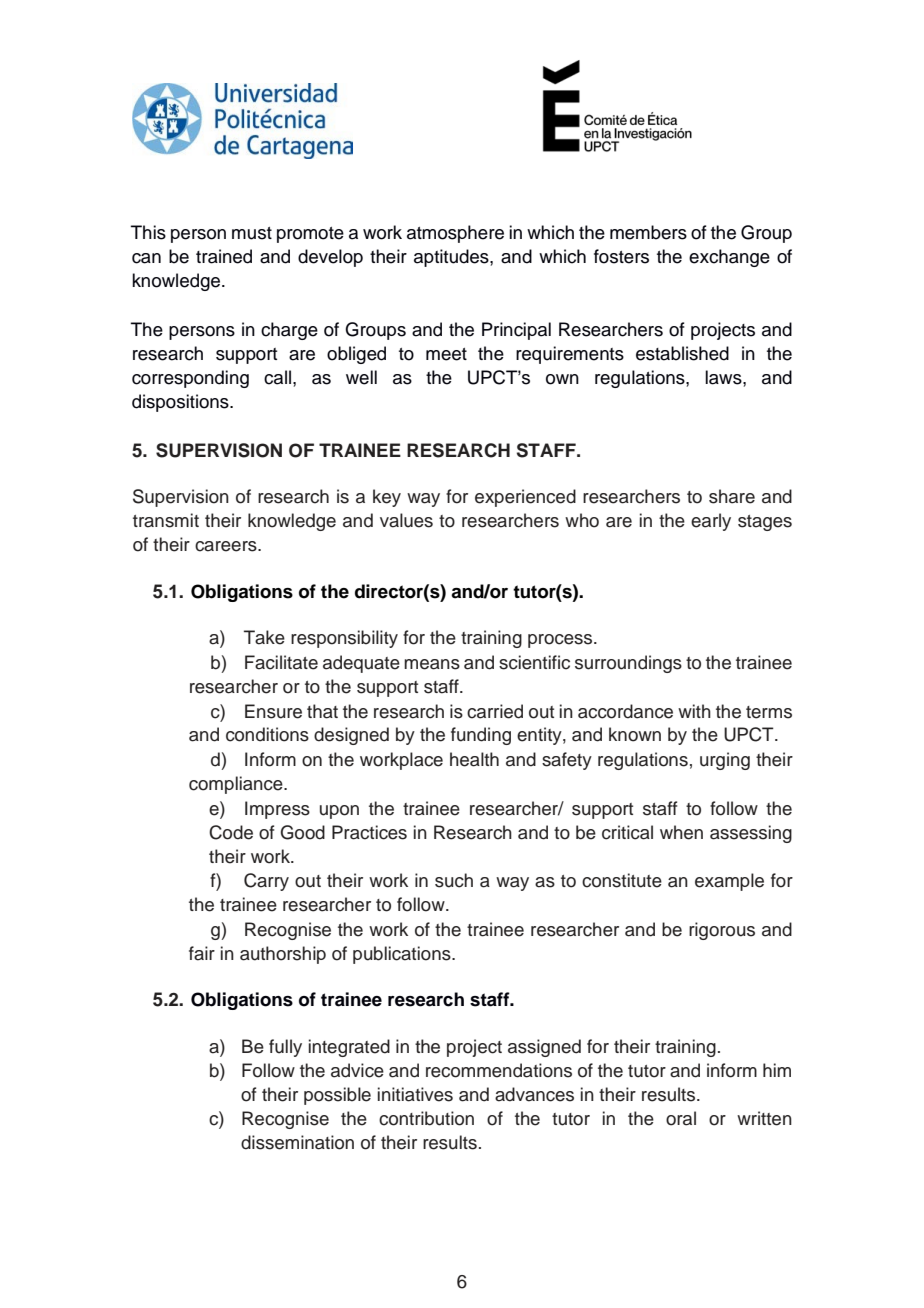 This document has height=1308, width=924. What do you see at coordinates (432, 664) in the document?
I see `means` at bounding box center [432, 664].
